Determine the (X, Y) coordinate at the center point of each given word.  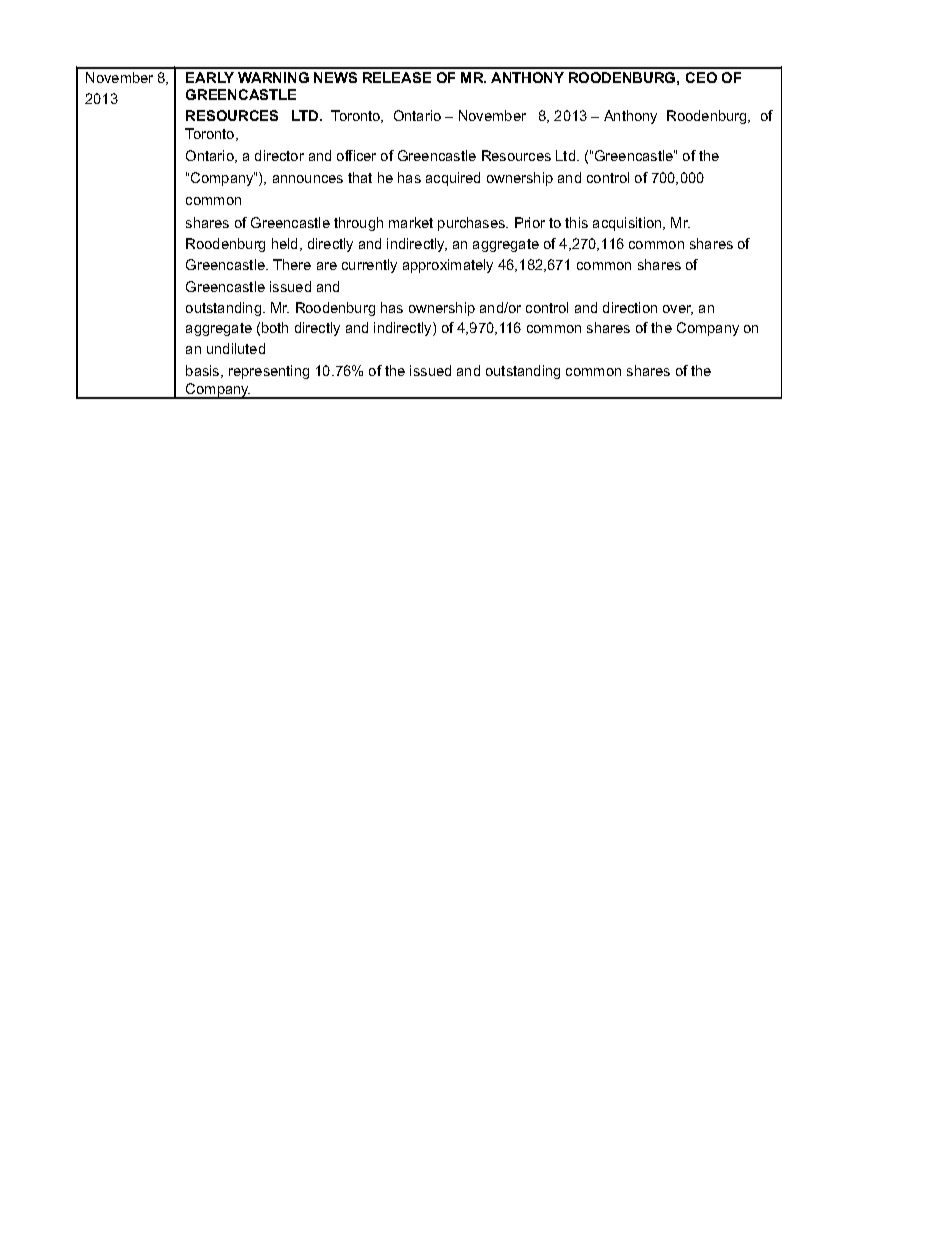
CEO (701, 77)
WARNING (273, 77)
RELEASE (397, 77)
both (275, 327)
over (678, 310)
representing (269, 372)
